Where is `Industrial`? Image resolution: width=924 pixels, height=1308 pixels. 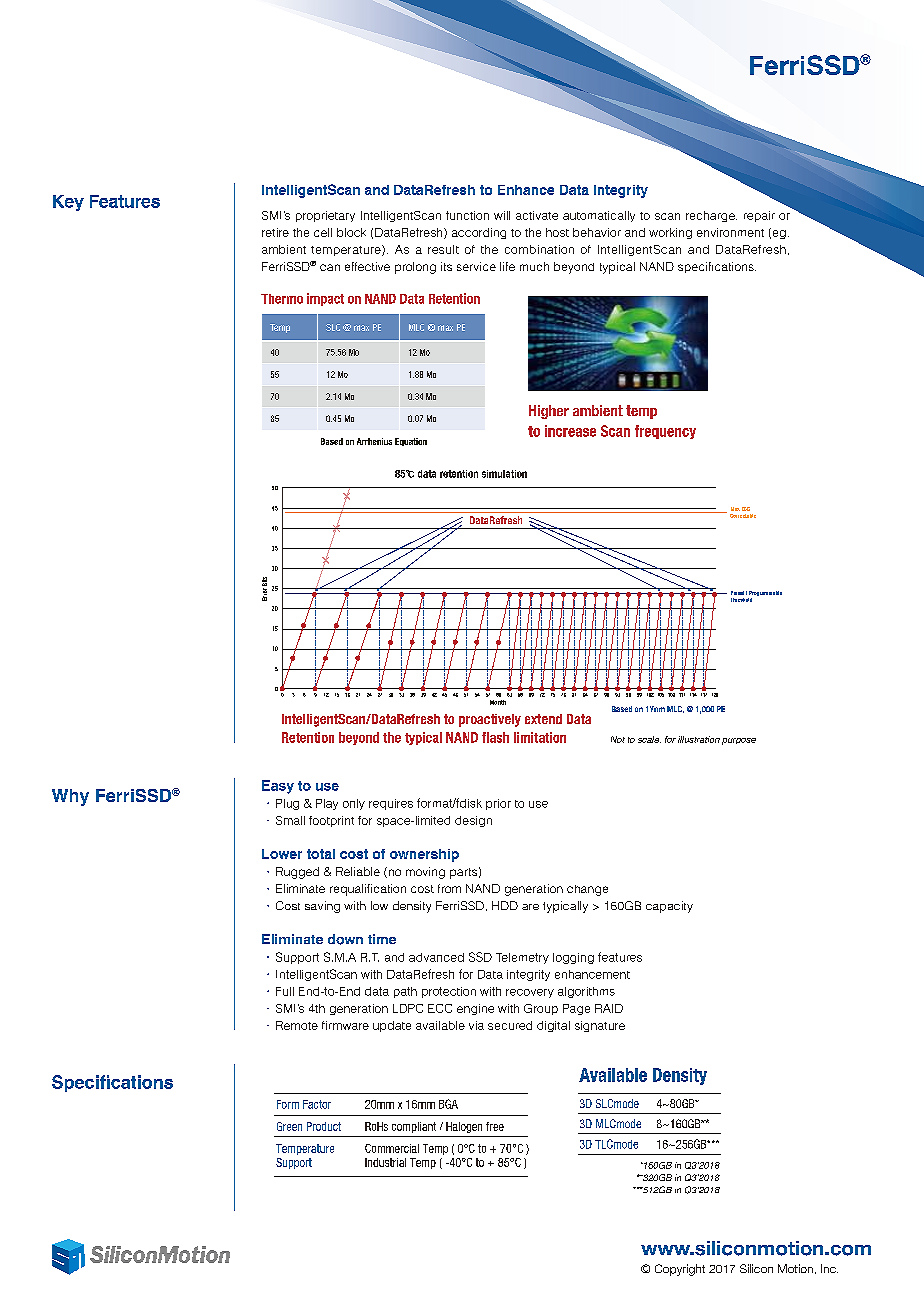 Industrial is located at coordinates (385, 1162).
